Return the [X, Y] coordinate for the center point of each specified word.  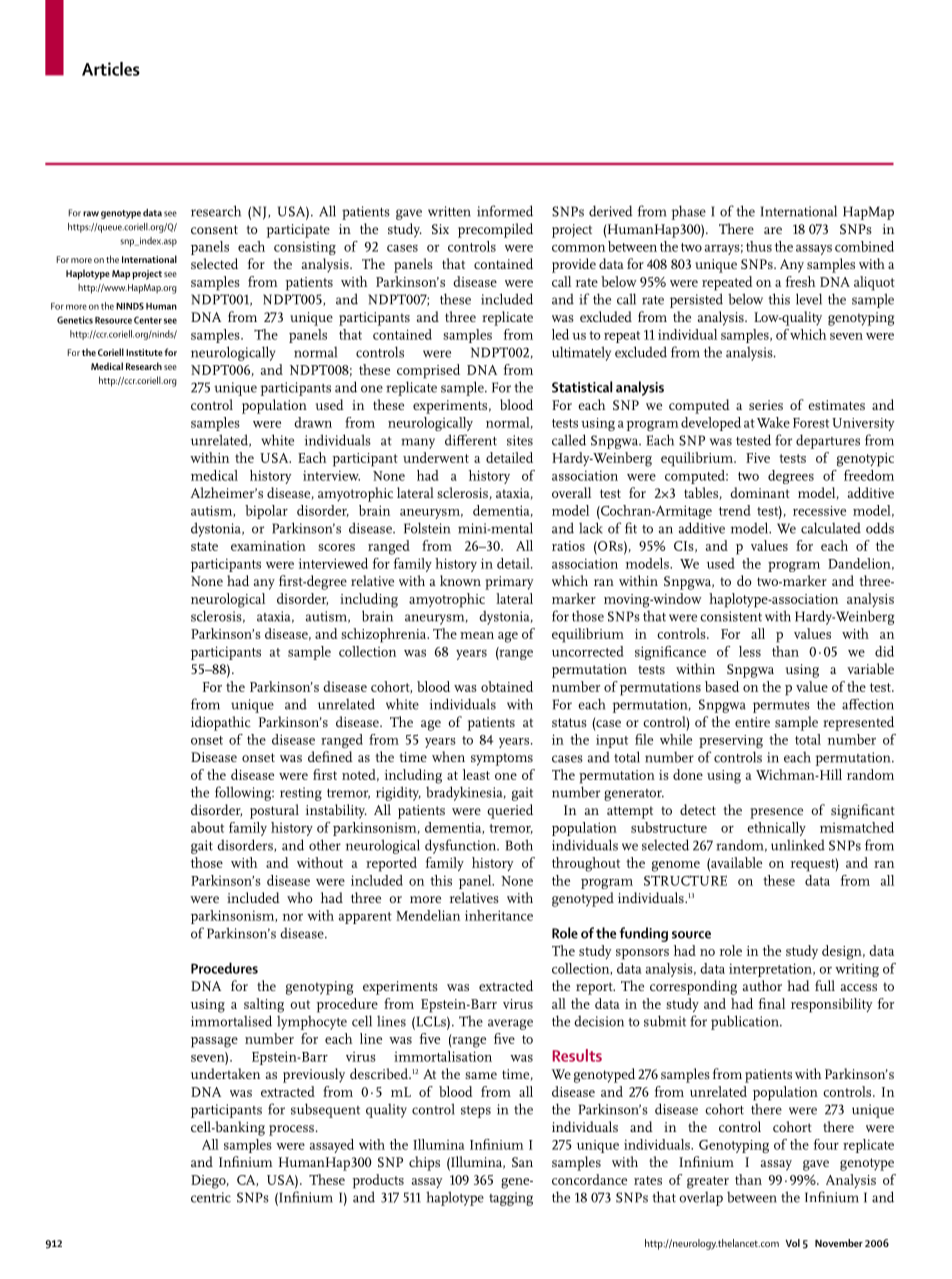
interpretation [771, 970]
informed [505, 211]
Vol [793, 1243]
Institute [144, 352]
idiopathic [221, 723]
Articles [111, 69]
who [300, 897]
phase [688, 212]
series [766, 405]
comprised [428, 371]
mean [477, 635]
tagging [511, 1199]
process [291, 1130]
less [750, 651]
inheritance [499, 915]
